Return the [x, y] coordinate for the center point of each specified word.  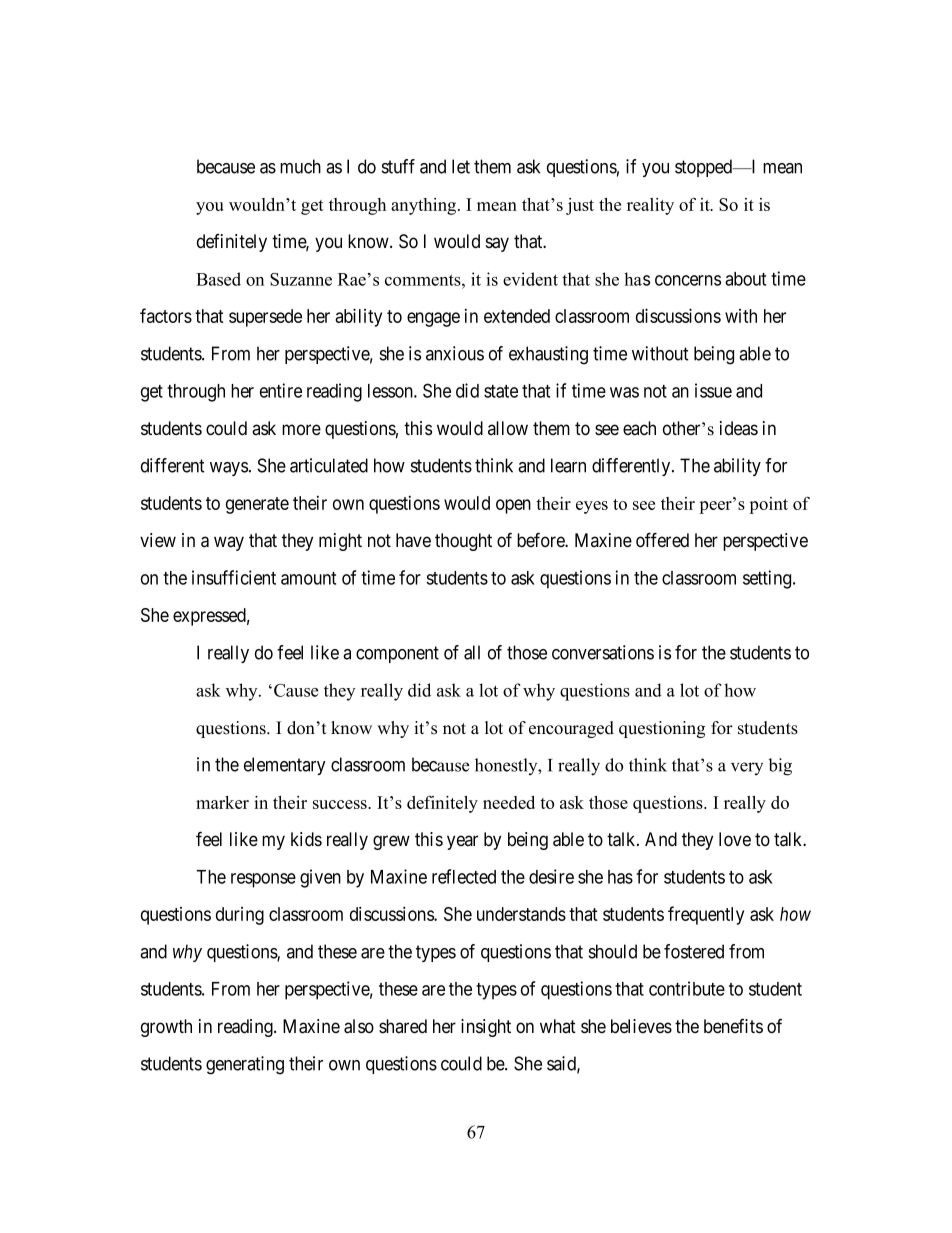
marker [222, 802]
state [501, 391]
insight [486, 1028]
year [462, 842]
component [397, 654]
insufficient [234, 577]
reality [650, 206]
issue [713, 390]
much [300, 166]
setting [768, 579]
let [461, 166]
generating [245, 1065]
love [735, 839]
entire [281, 390]
